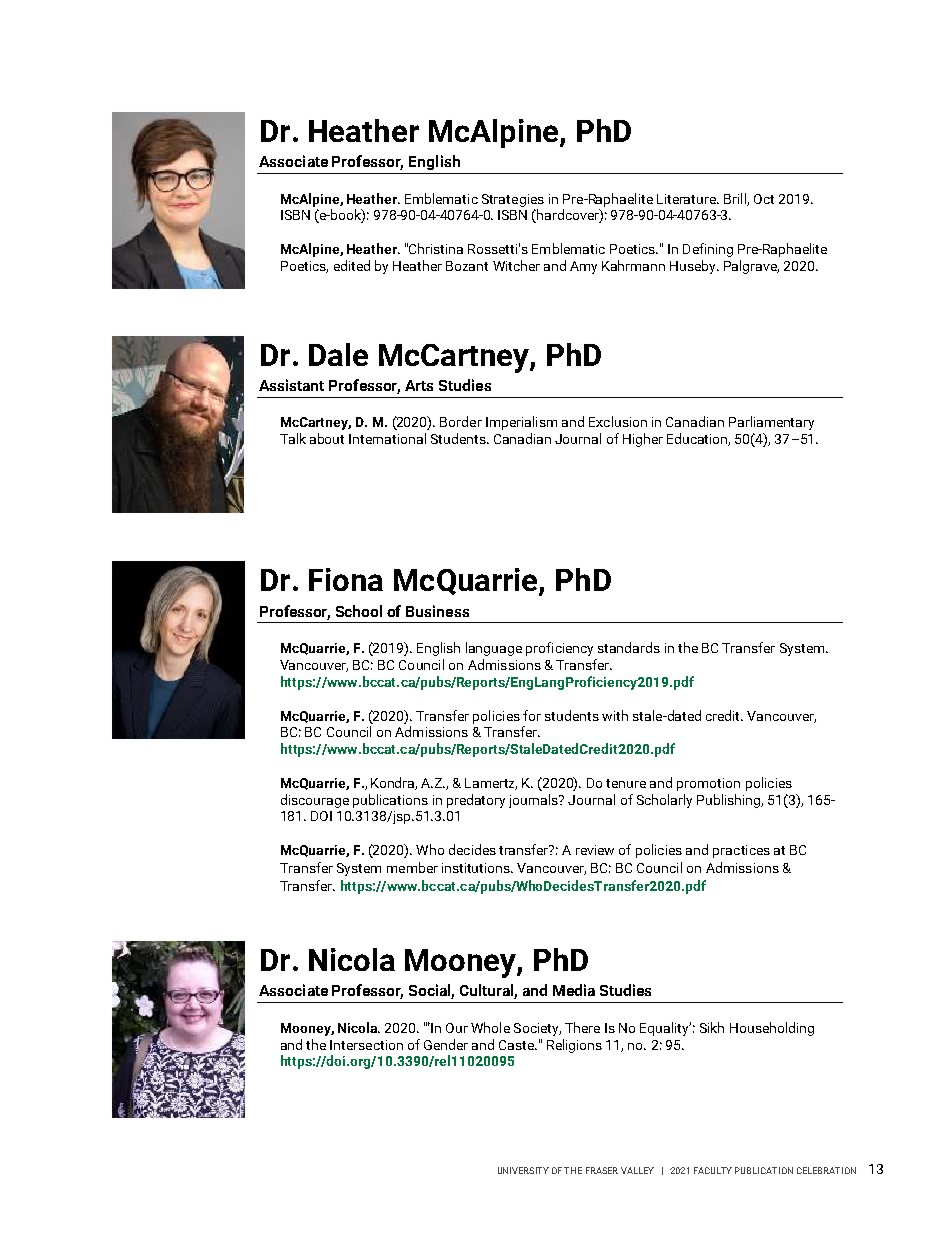  Describe the element at coordinates (532, 715) in the image. I see `for` at that location.
